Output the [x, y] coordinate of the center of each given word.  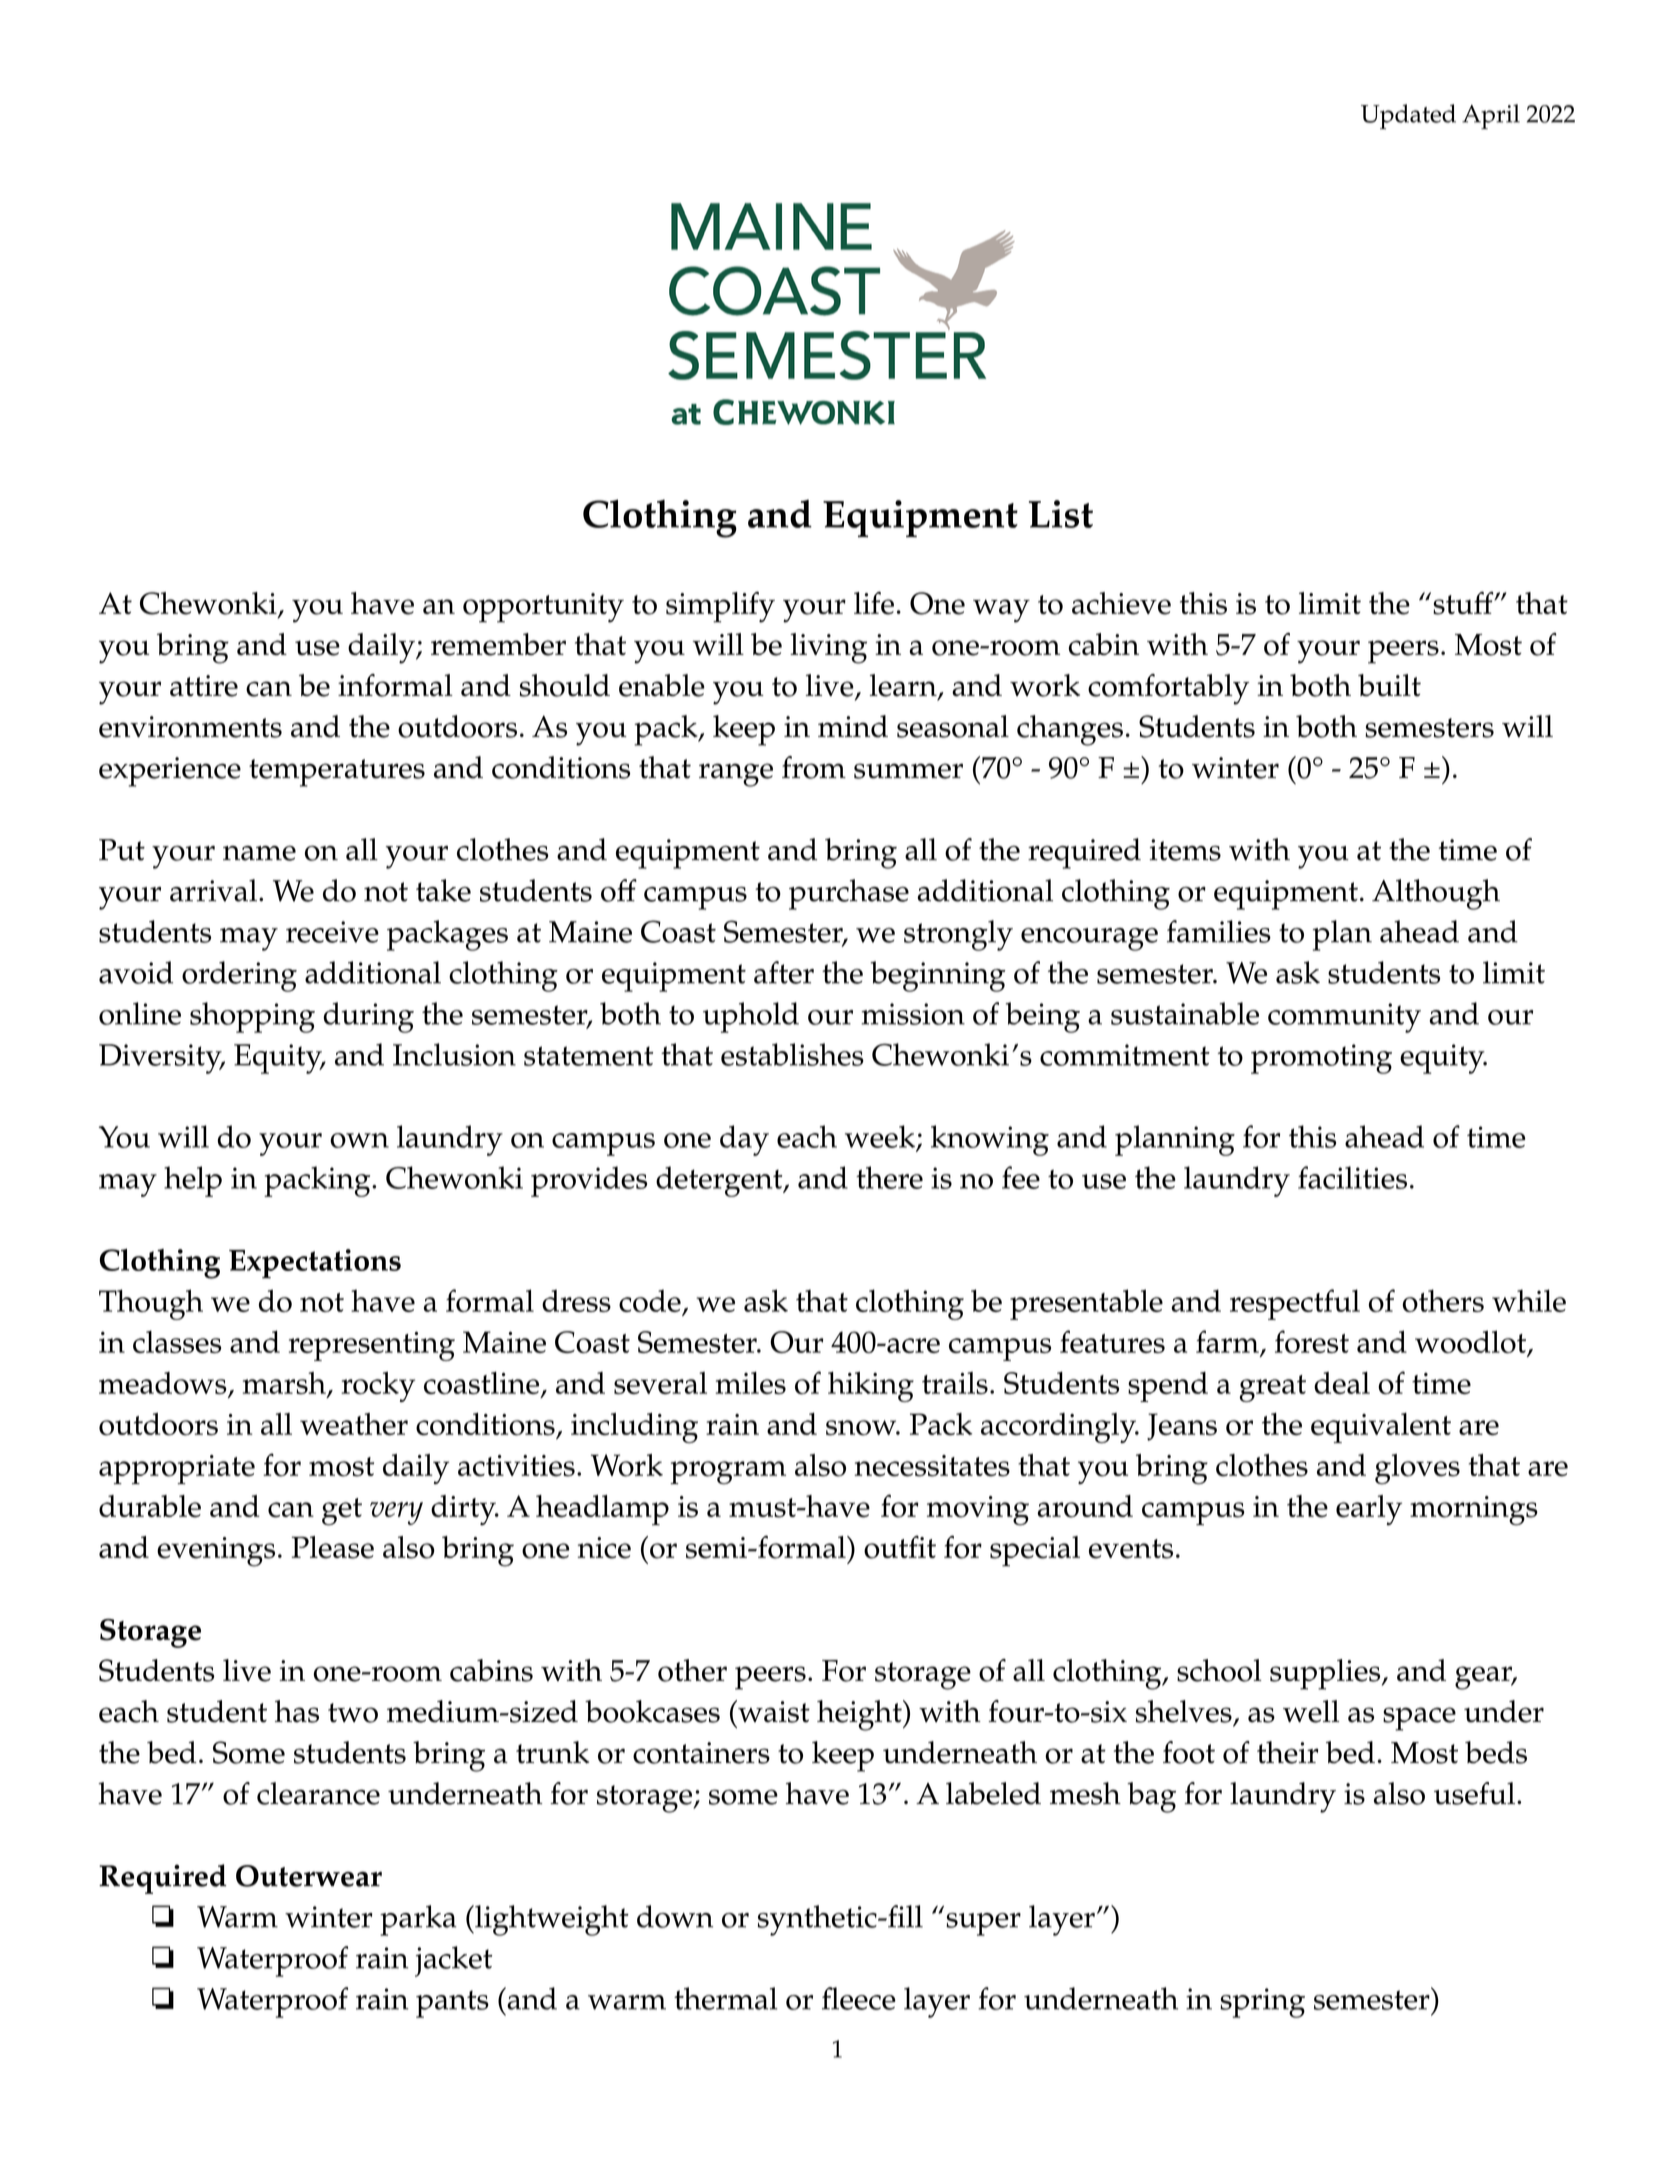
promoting [1321, 1059]
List [1061, 514]
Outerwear [309, 1876]
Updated [1408, 116]
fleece [859, 1998]
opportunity [543, 608]
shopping [252, 1017]
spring [1262, 2003]
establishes [792, 1054]
